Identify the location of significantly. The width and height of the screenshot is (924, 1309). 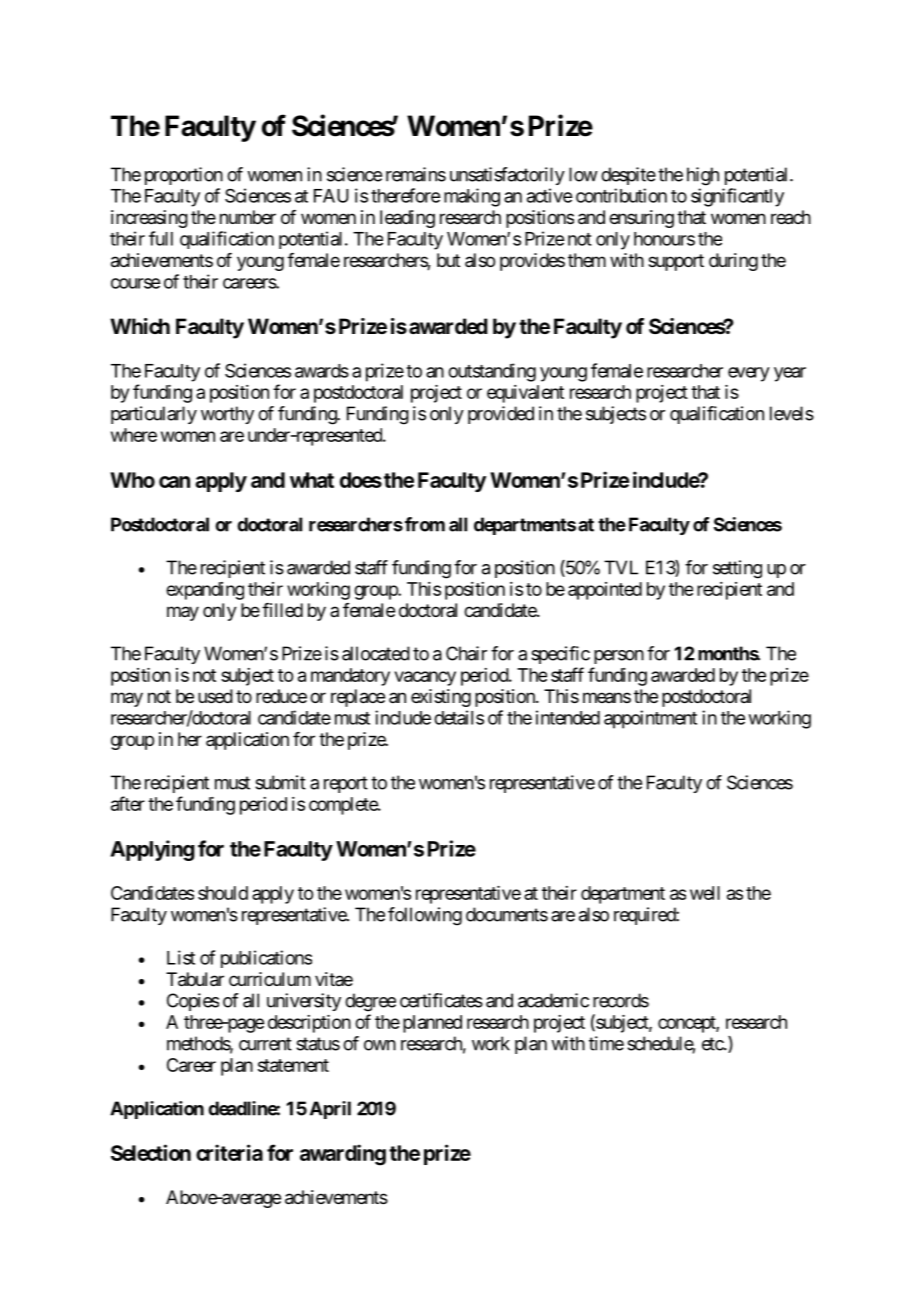
(737, 197).
